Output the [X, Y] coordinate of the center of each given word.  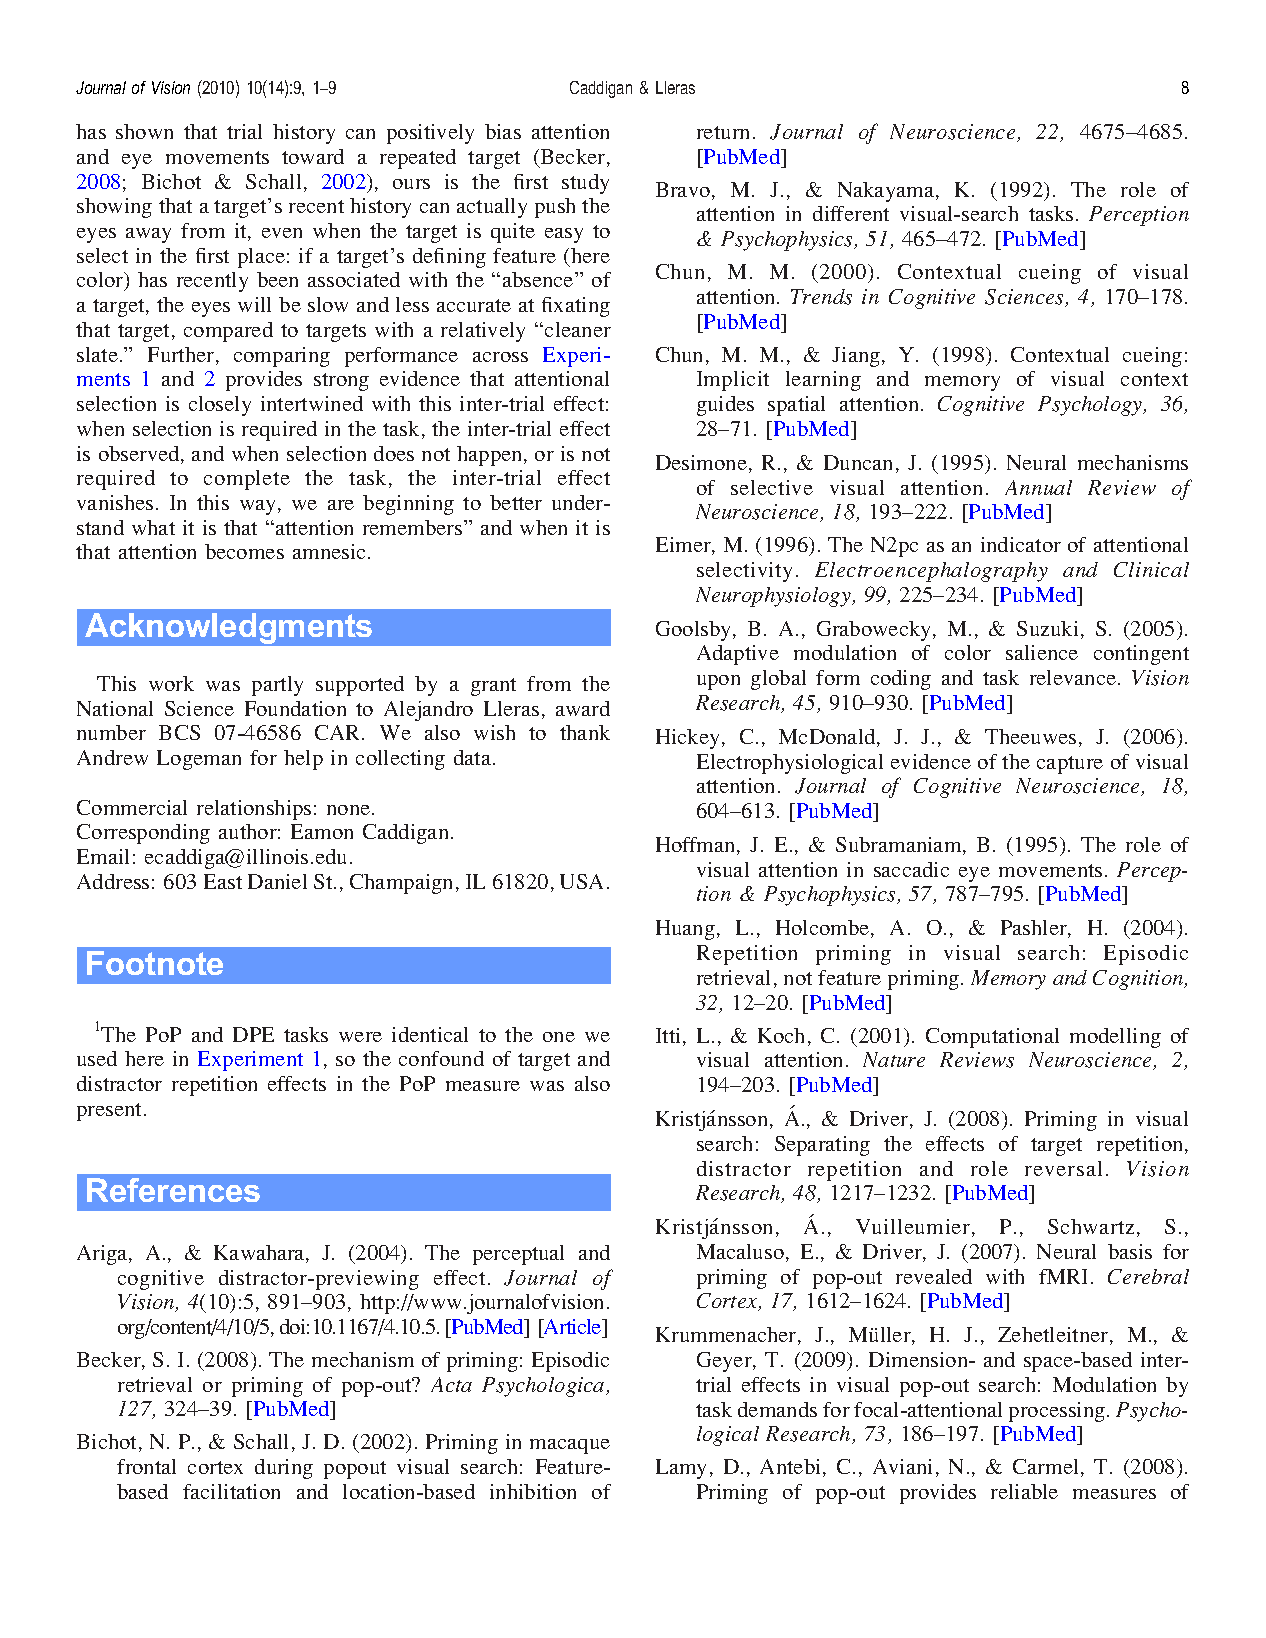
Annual [1038, 487]
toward [313, 156]
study [585, 184]
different [851, 213]
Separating [822, 1146]
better [516, 502]
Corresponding [143, 834]
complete [247, 480]
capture [1070, 765]
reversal [1063, 1168]
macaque [570, 1446]
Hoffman [697, 846]
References [173, 1190]
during [284, 1469]
